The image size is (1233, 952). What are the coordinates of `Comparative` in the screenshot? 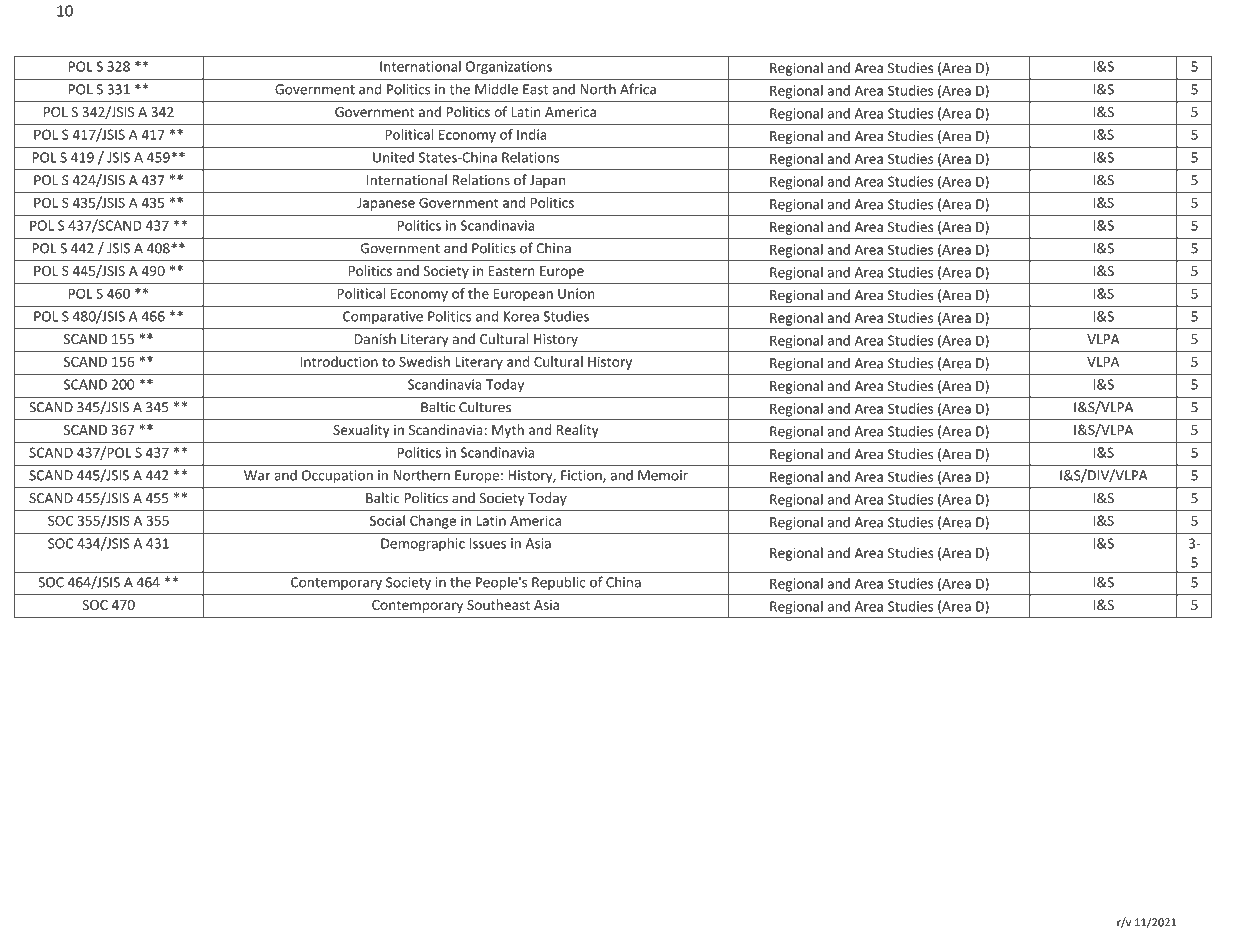 It's located at (383, 317).
